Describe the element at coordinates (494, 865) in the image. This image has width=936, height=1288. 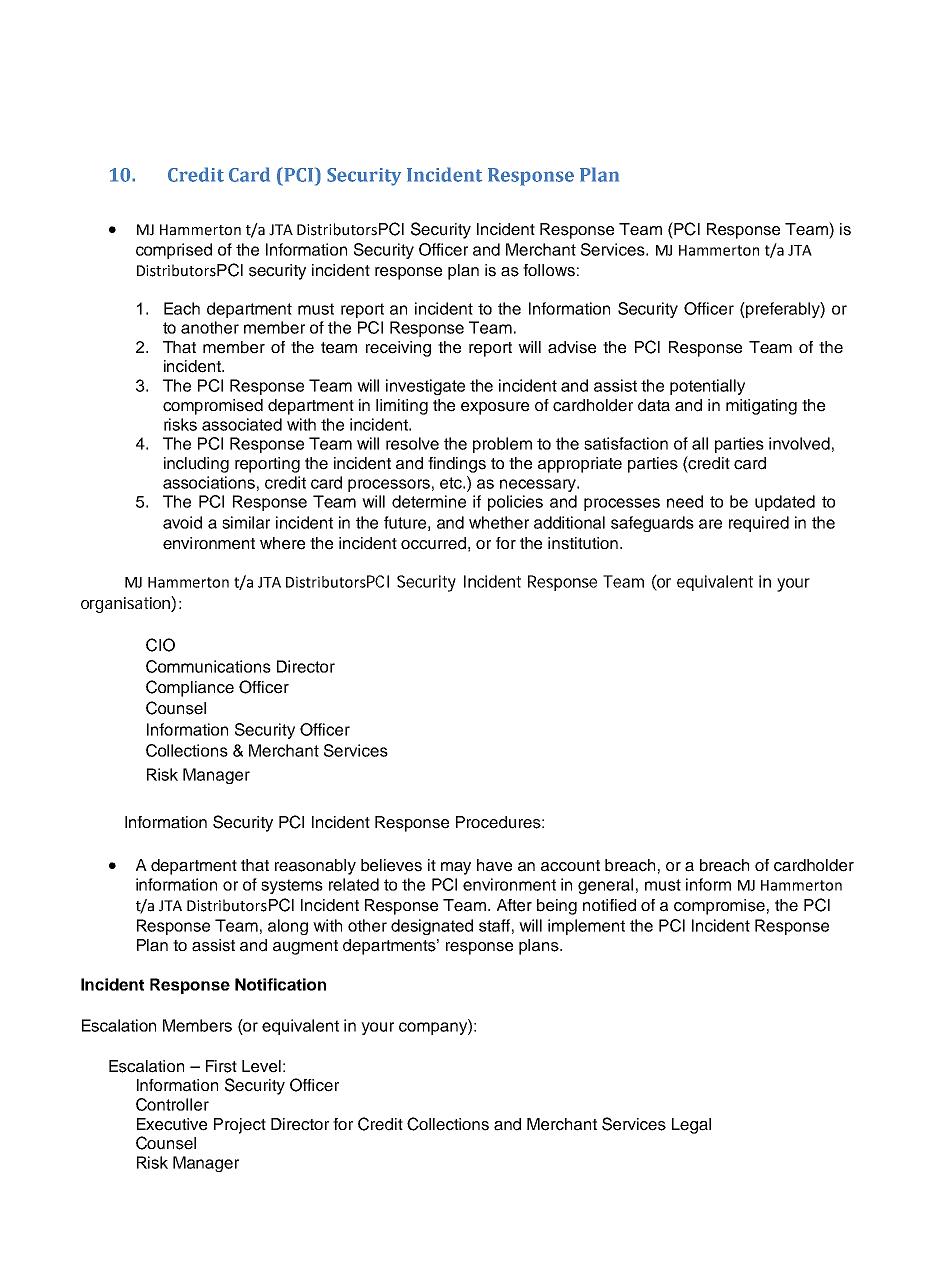
I see `have` at that location.
